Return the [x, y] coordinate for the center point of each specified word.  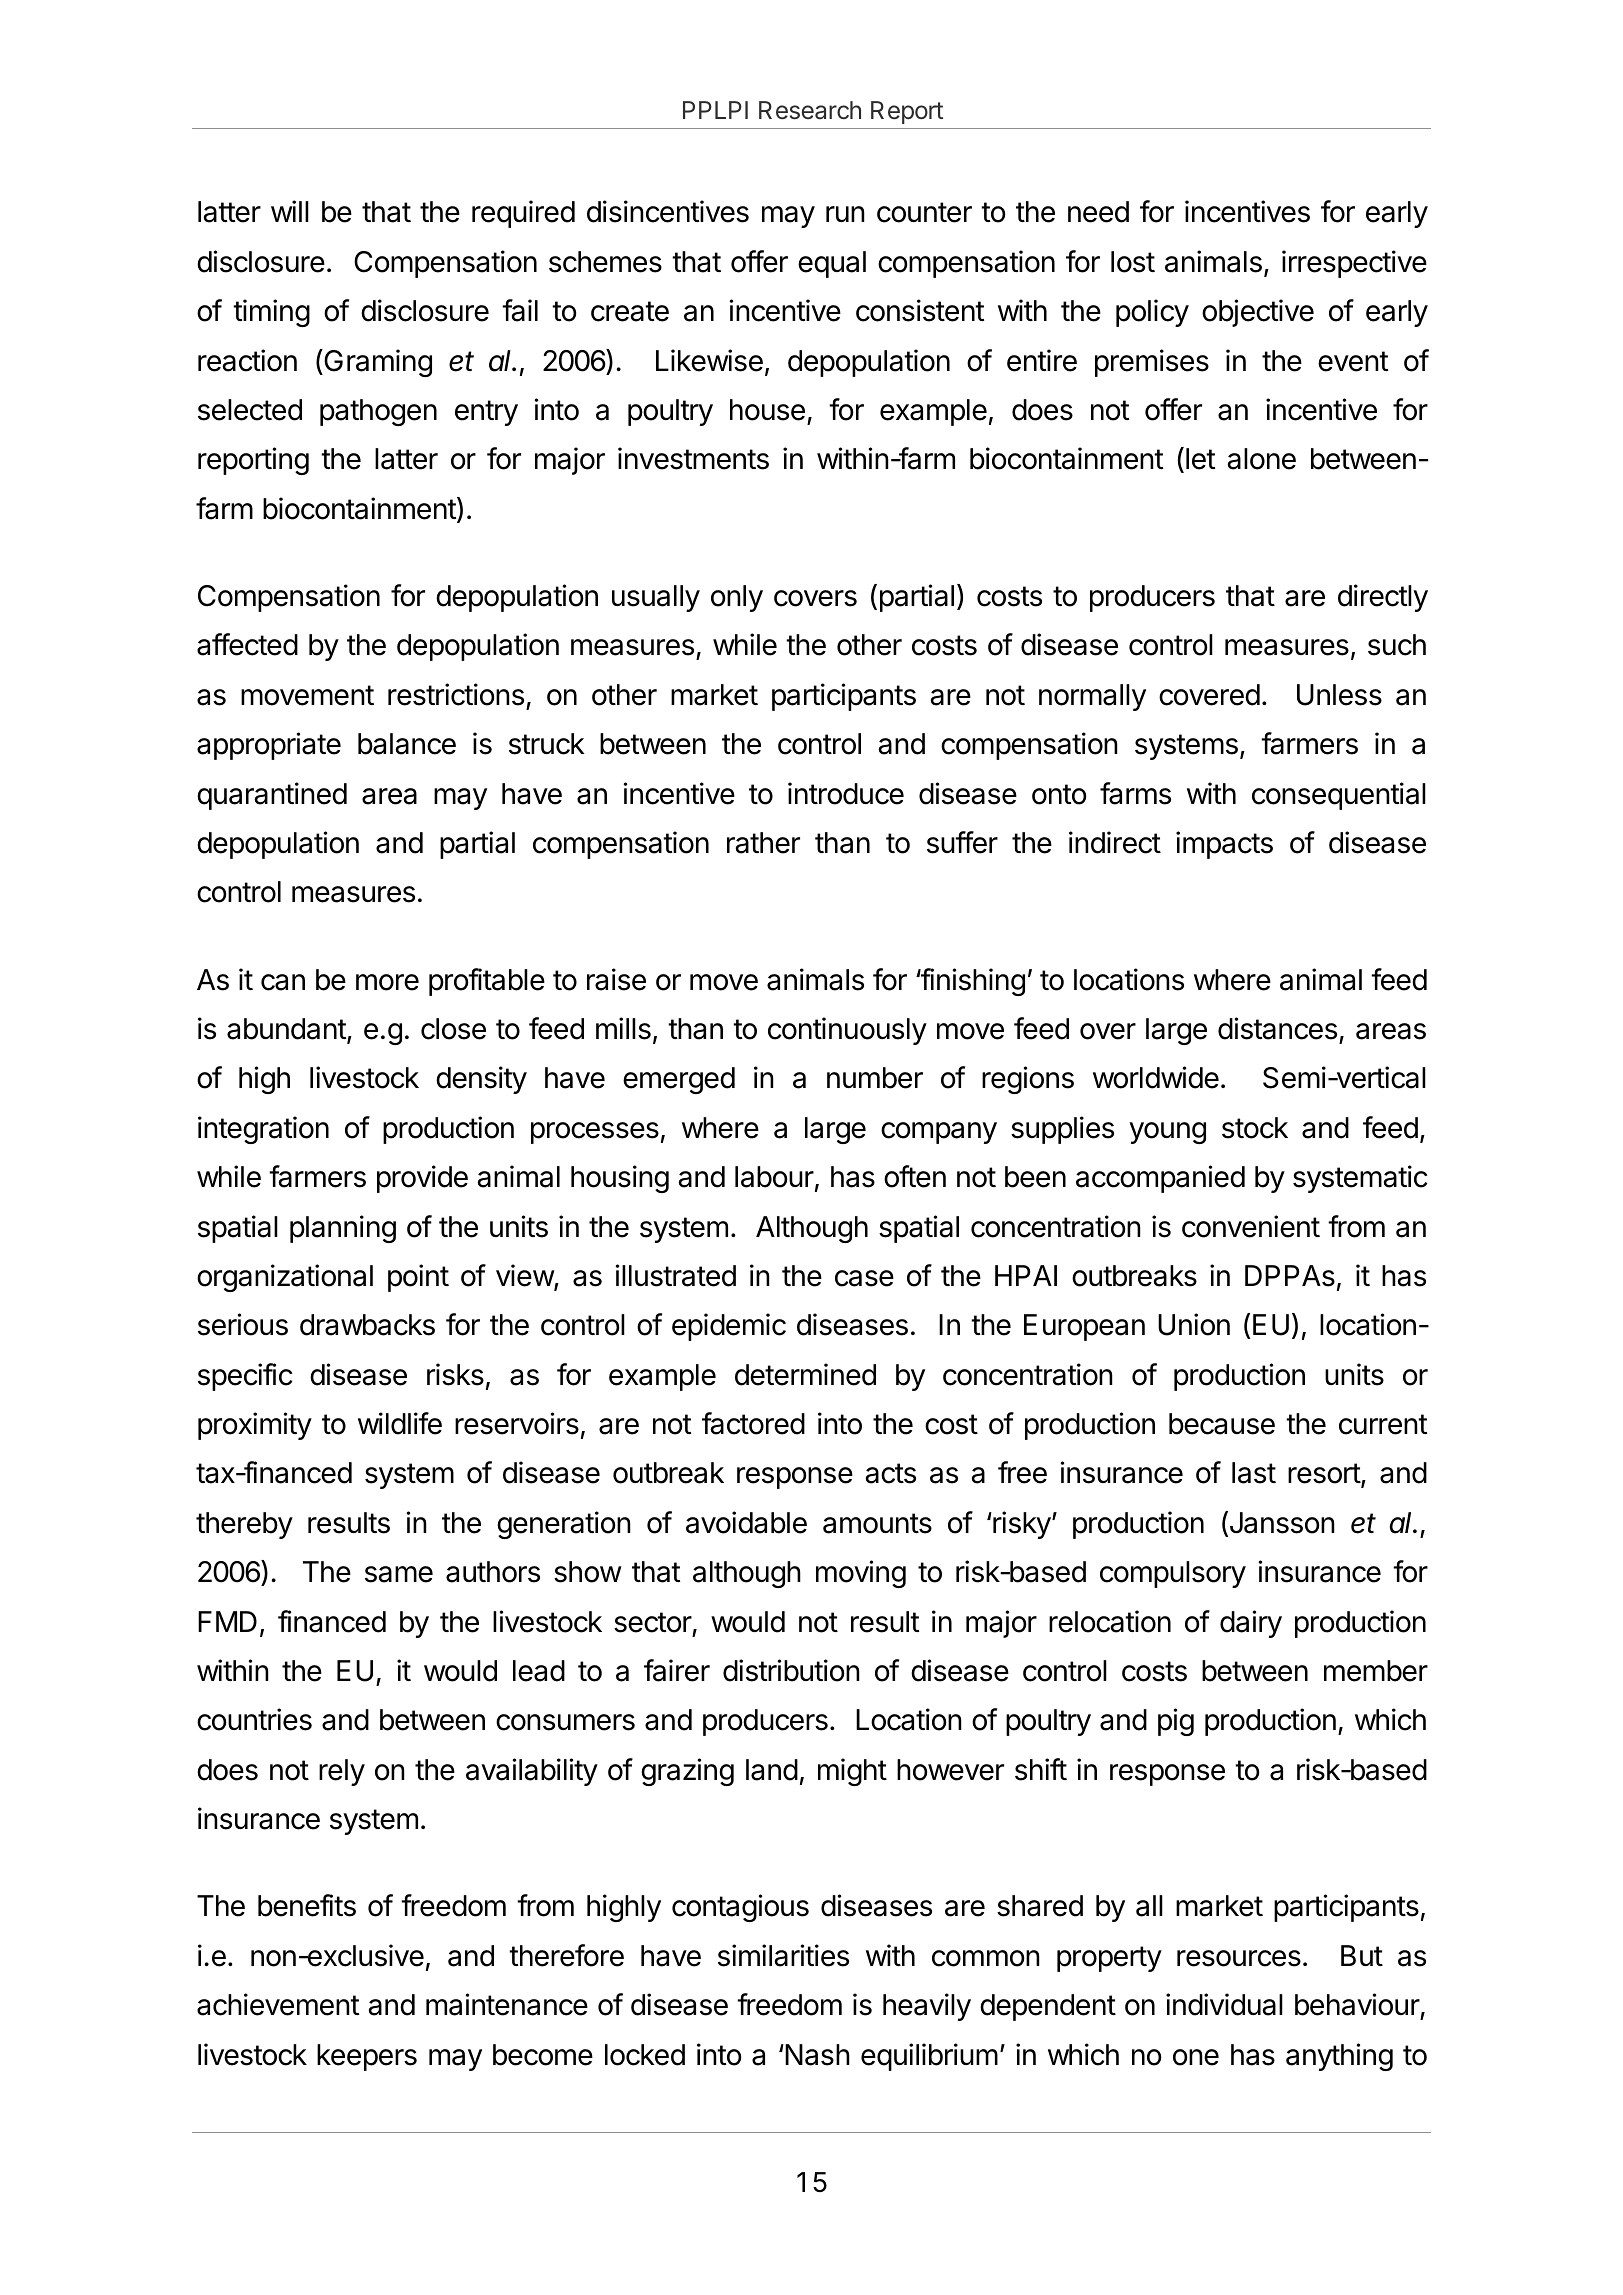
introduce [846, 793]
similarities [783, 1955]
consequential [1339, 796]
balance [407, 744]
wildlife [400, 1423]
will [290, 211]
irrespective [1354, 264]
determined [805, 1374]
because [1222, 1424]
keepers [367, 2057]
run [845, 214]
